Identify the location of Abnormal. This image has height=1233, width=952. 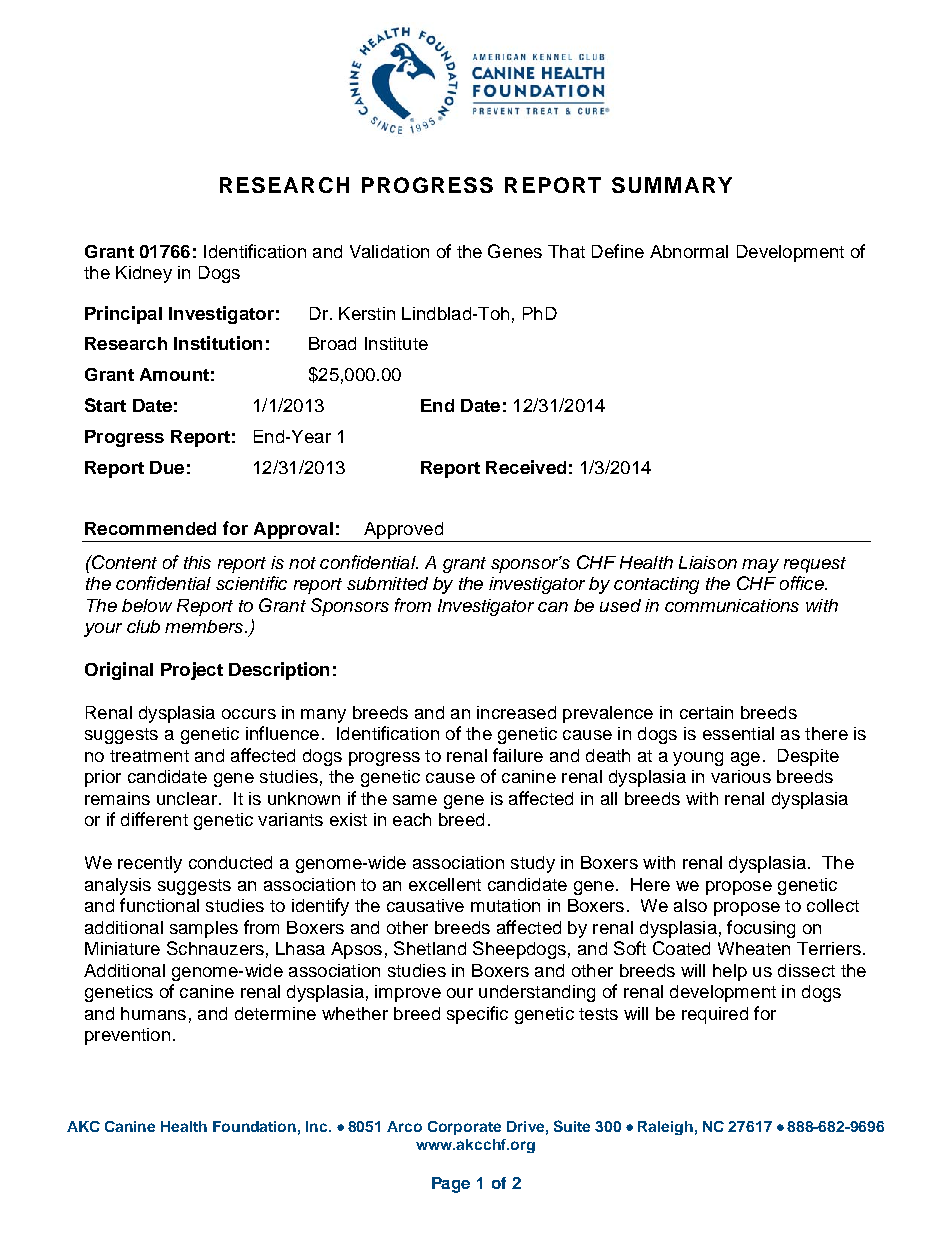
(689, 251).
